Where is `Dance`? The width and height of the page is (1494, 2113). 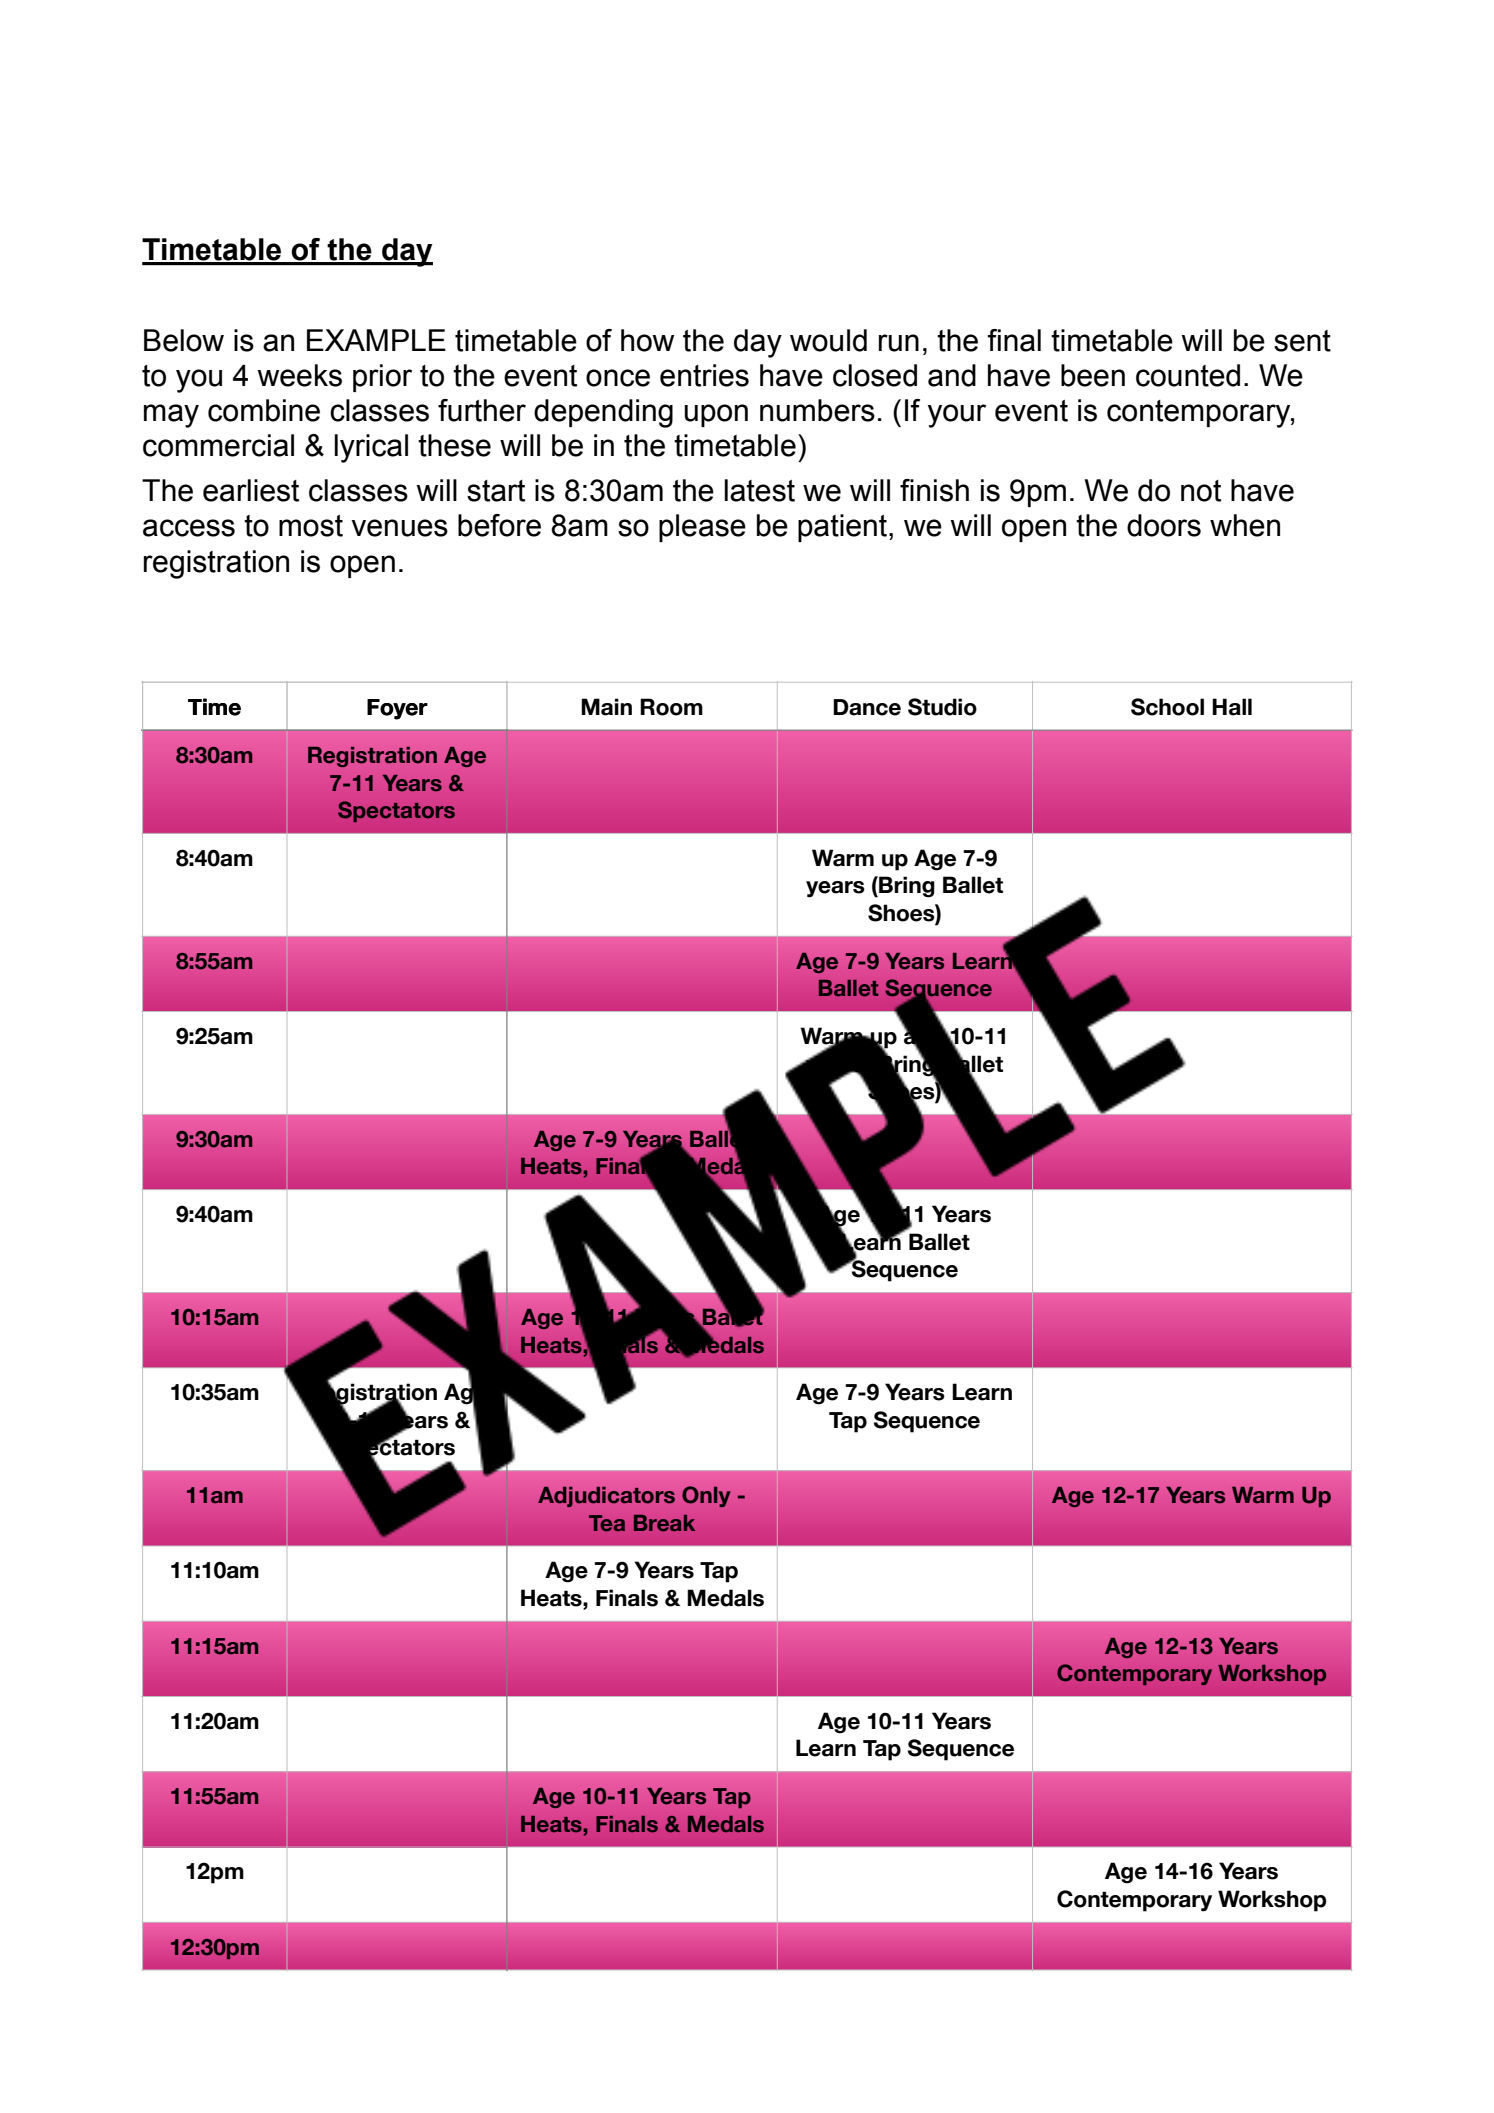
Dance is located at coordinates (867, 707).
